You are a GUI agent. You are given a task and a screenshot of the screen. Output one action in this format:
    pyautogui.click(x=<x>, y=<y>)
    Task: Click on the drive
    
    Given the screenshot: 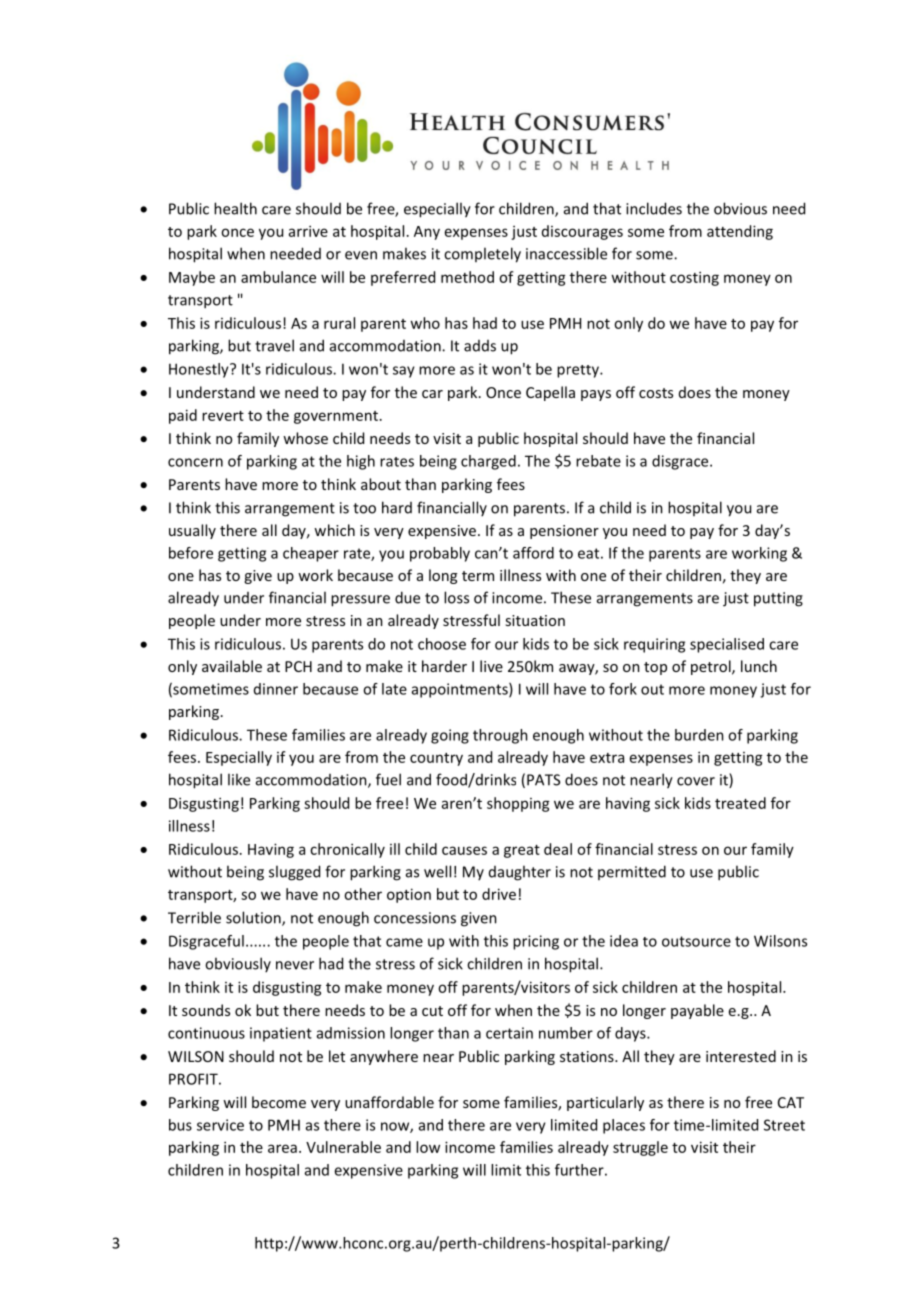 What is the action you would take?
    pyautogui.click(x=499, y=894)
